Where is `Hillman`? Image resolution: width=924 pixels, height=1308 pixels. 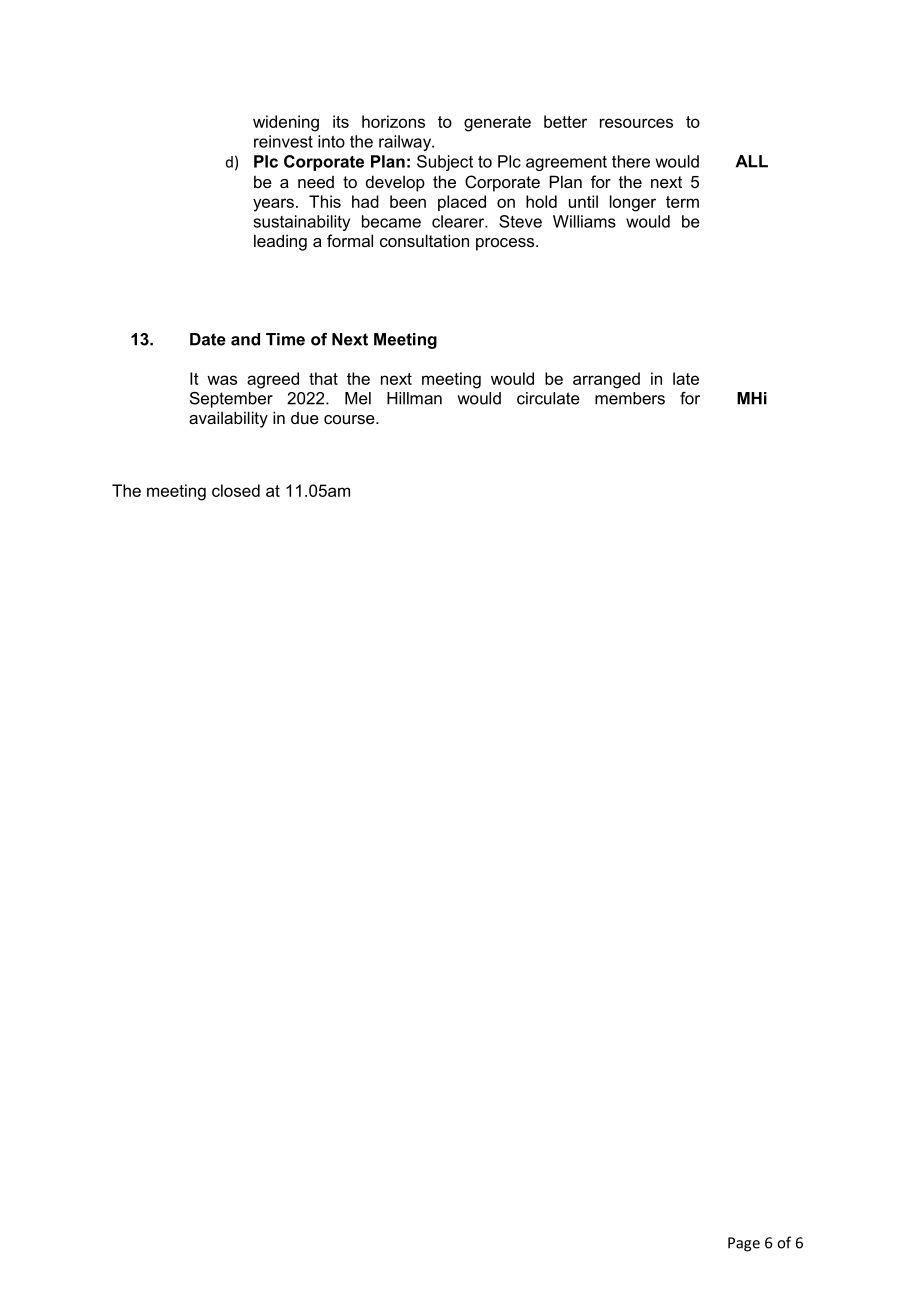 Hillman is located at coordinates (414, 398).
